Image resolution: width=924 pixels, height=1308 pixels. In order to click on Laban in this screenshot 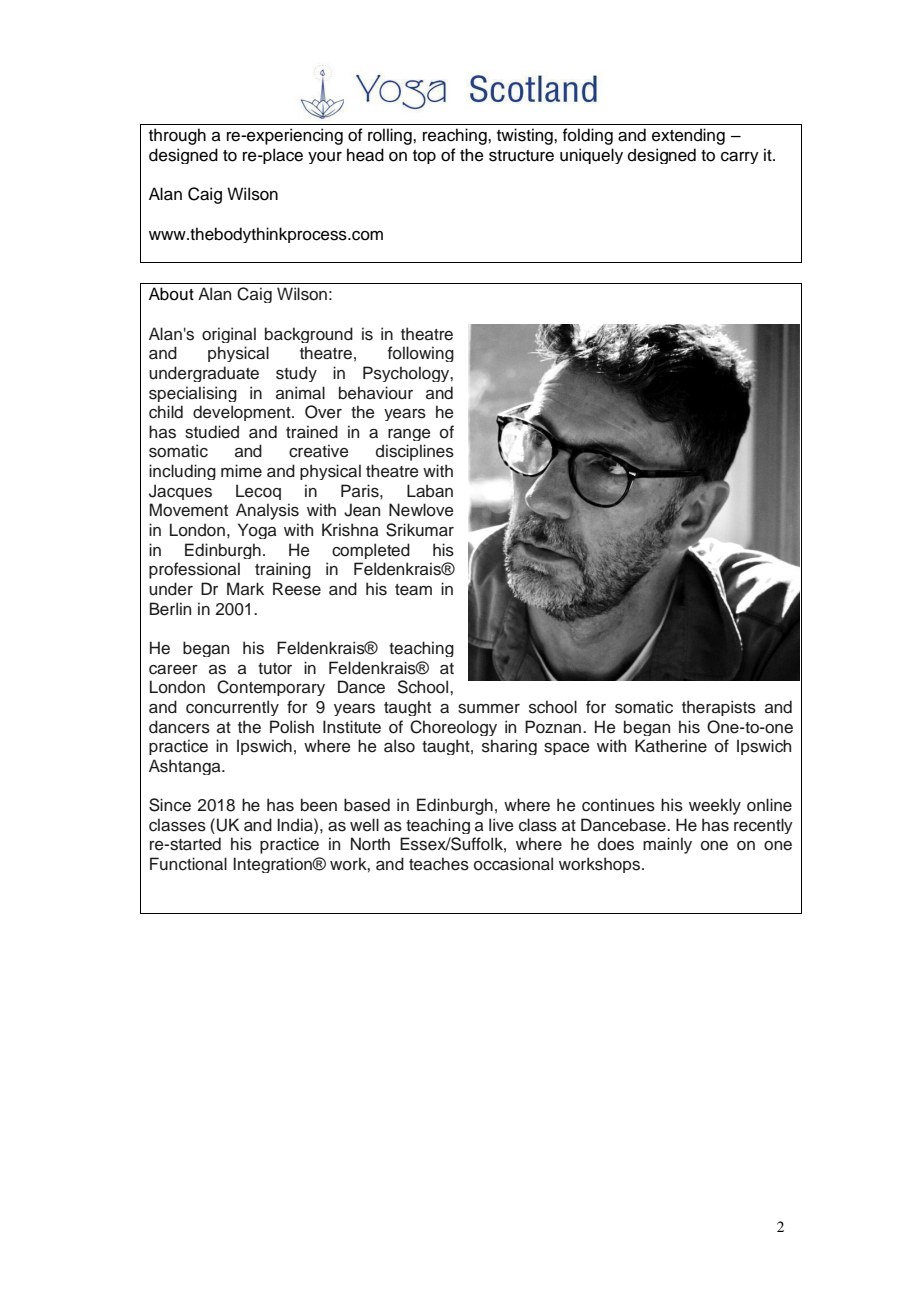, I will do `click(430, 491)`.
